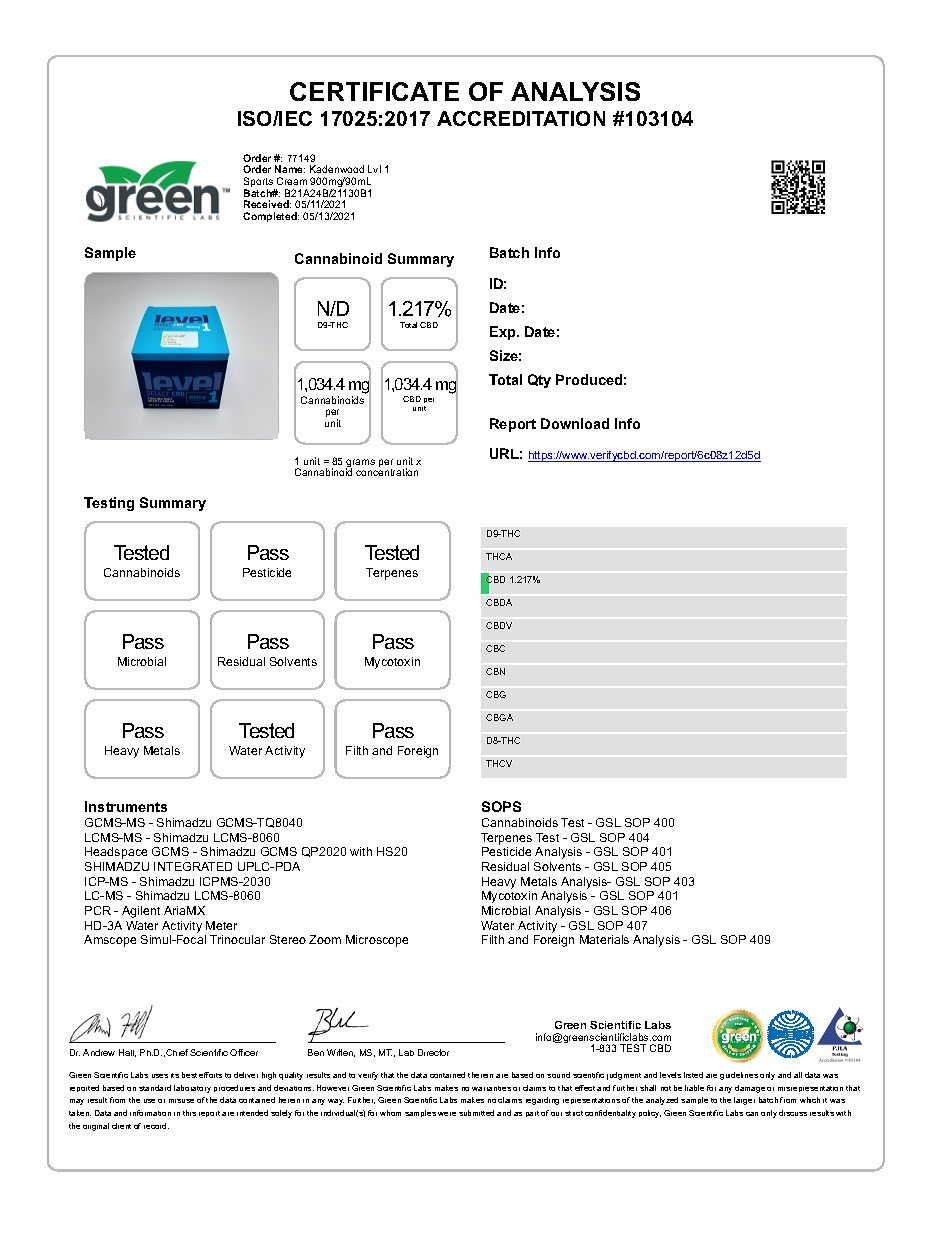 The width and height of the page is (952, 1233). Describe the element at coordinates (447, 1114) in the page. I see `were` at that location.
